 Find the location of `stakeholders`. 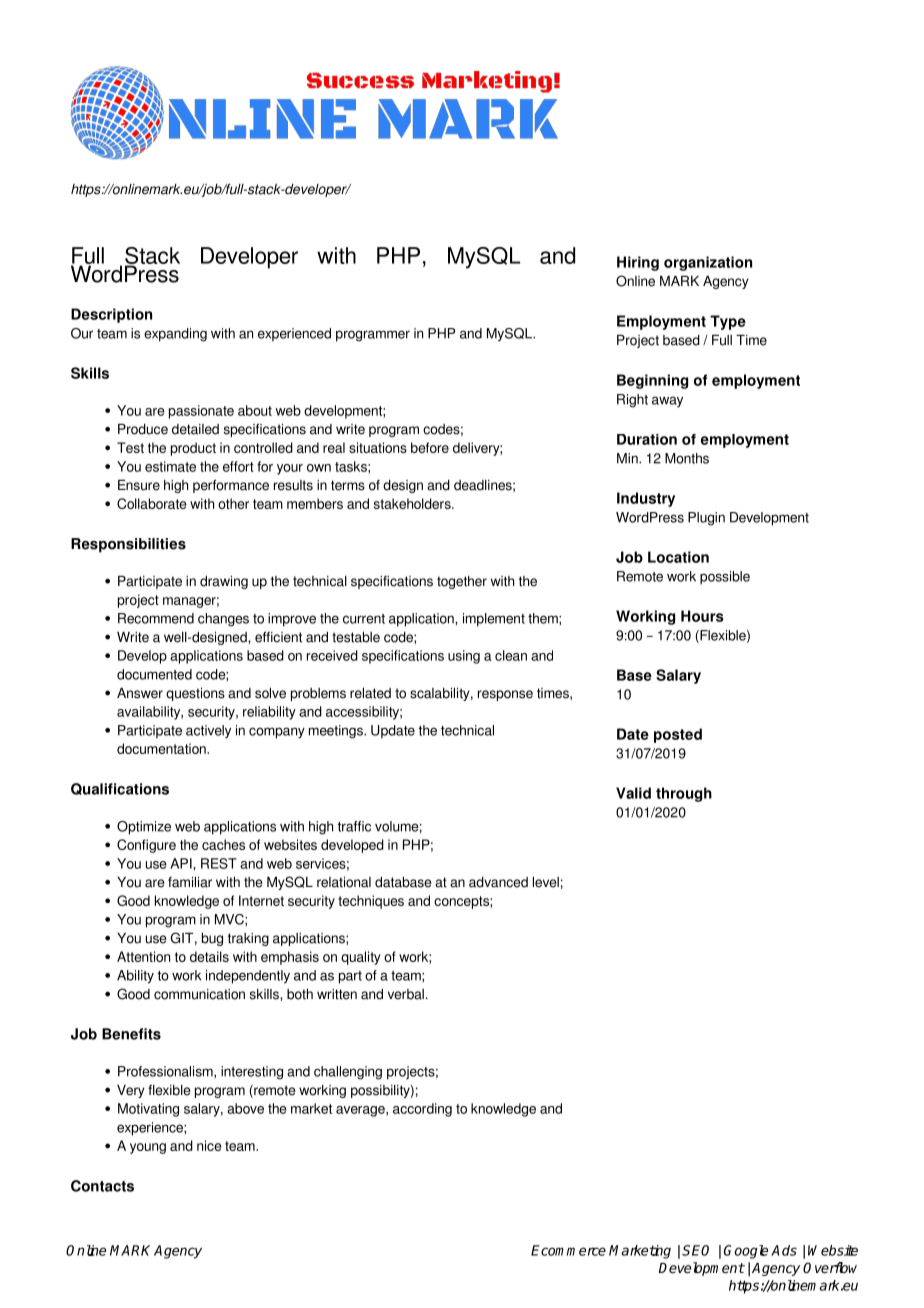

stakeholders is located at coordinates (413, 503).
